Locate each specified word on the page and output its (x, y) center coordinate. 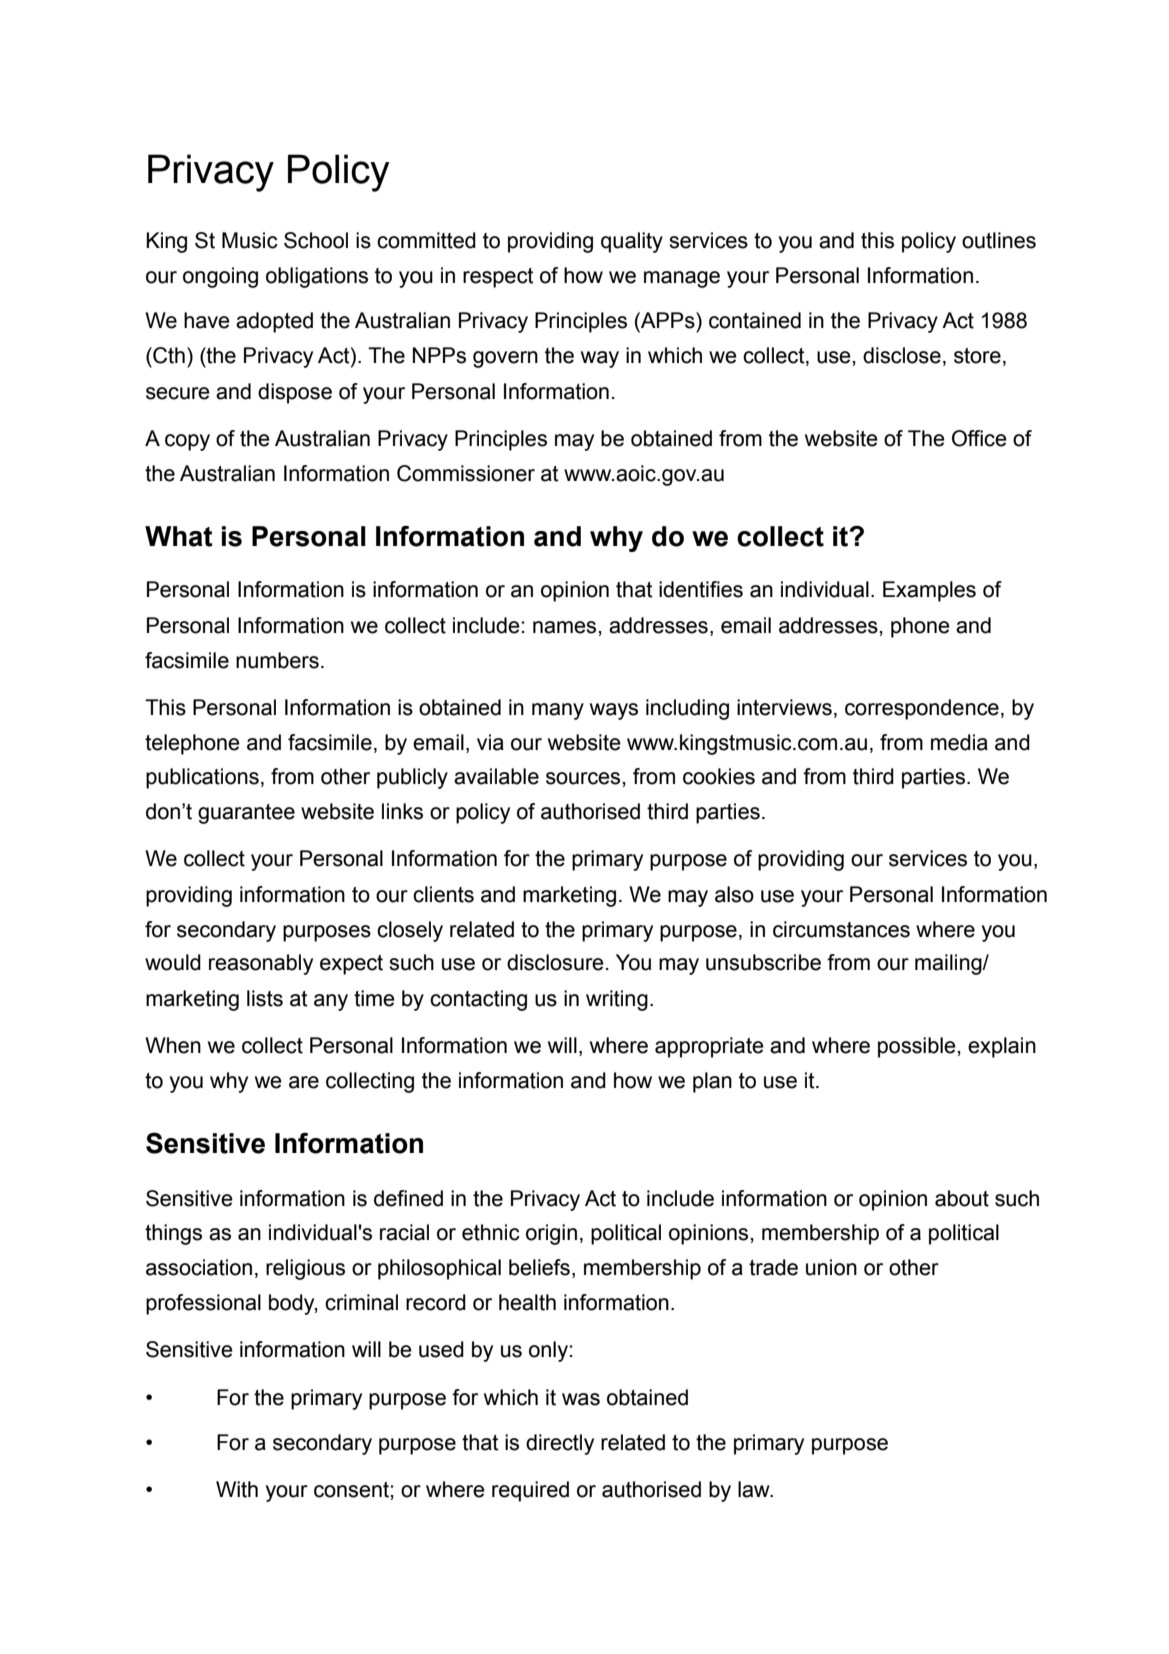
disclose (902, 355)
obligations (317, 277)
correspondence (922, 709)
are (304, 1082)
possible (918, 1047)
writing (617, 1000)
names (566, 627)
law (755, 1489)
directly (560, 1444)
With (237, 1489)
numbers (277, 660)
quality (632, 242)
